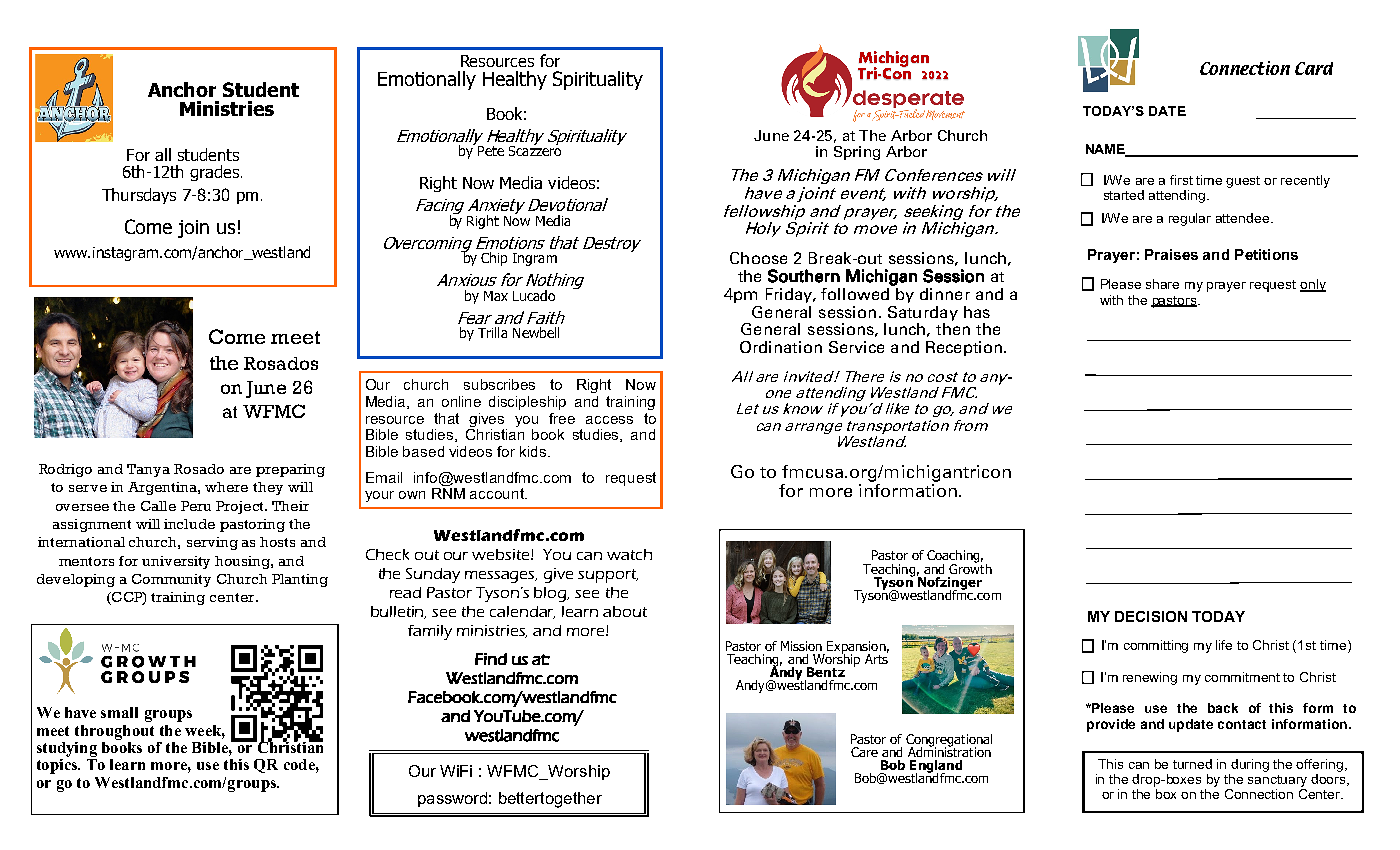  What do you see at coordinates (214, 173) in the document?
I see `grades` at bounding box center [214, 173].
